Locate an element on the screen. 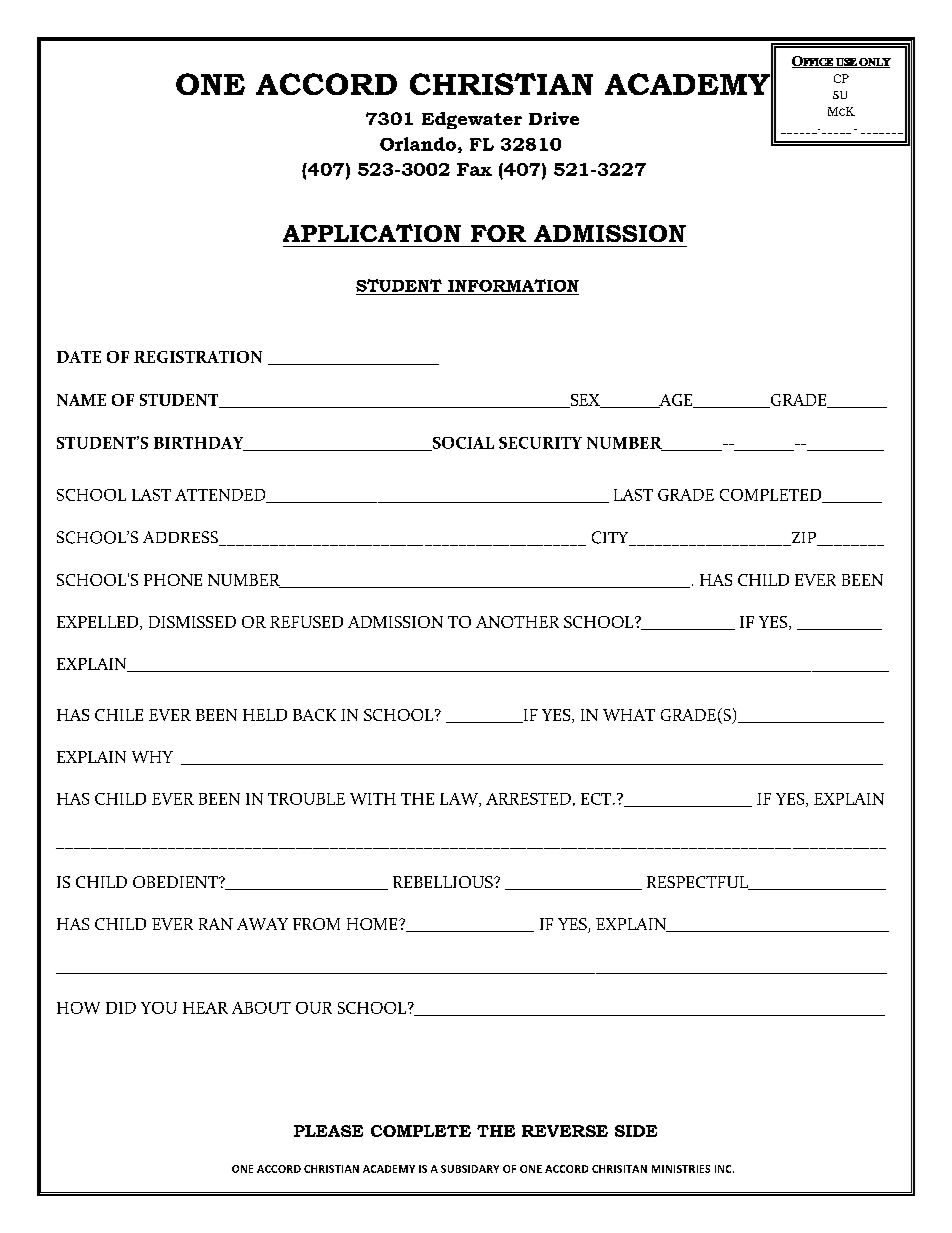 The image size is (952, 1233). PLEASE is located at coordinates (328, 1131).
